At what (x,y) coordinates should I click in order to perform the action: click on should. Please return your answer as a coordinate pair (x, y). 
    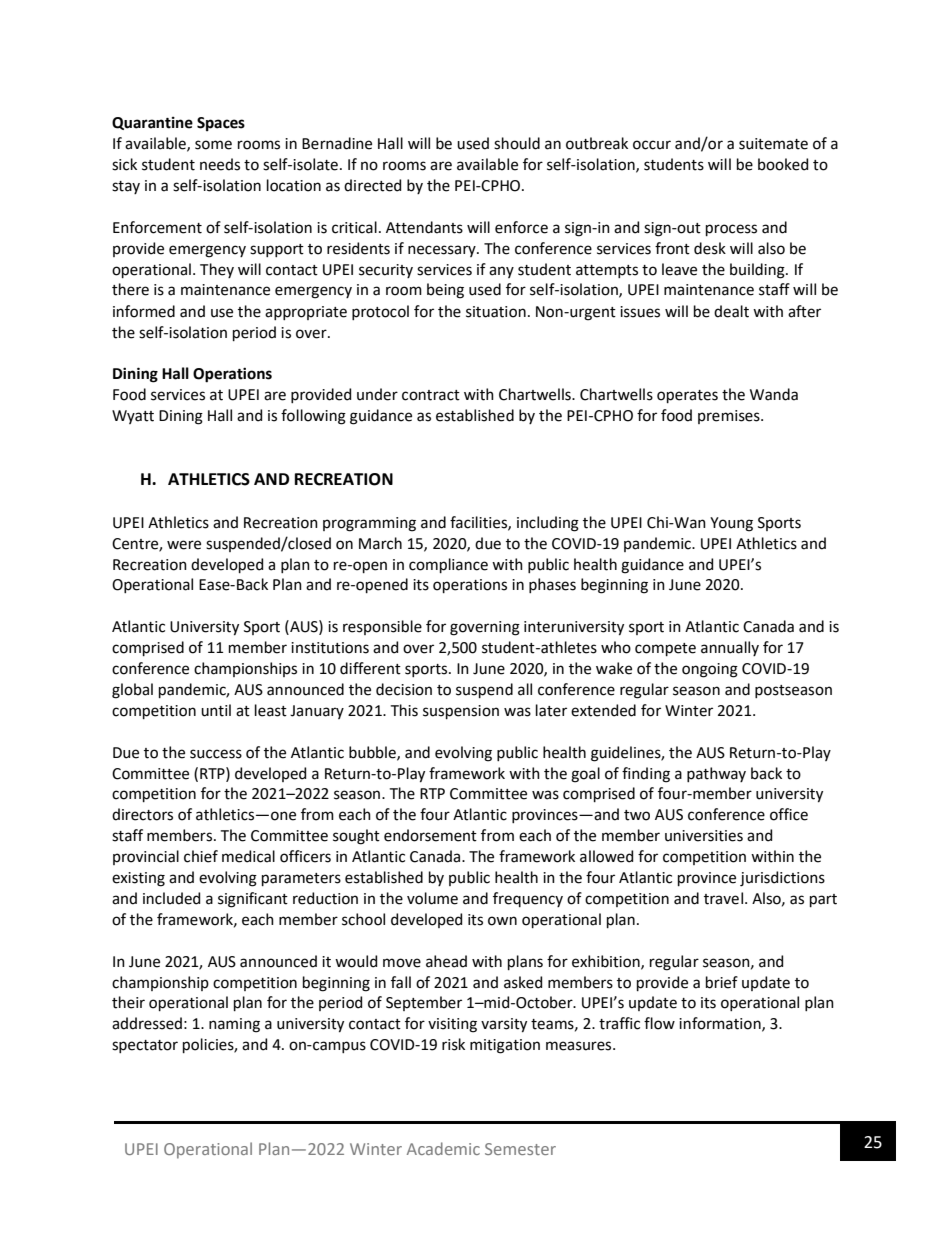
    Looking at the image, I should click on (517, 143).
